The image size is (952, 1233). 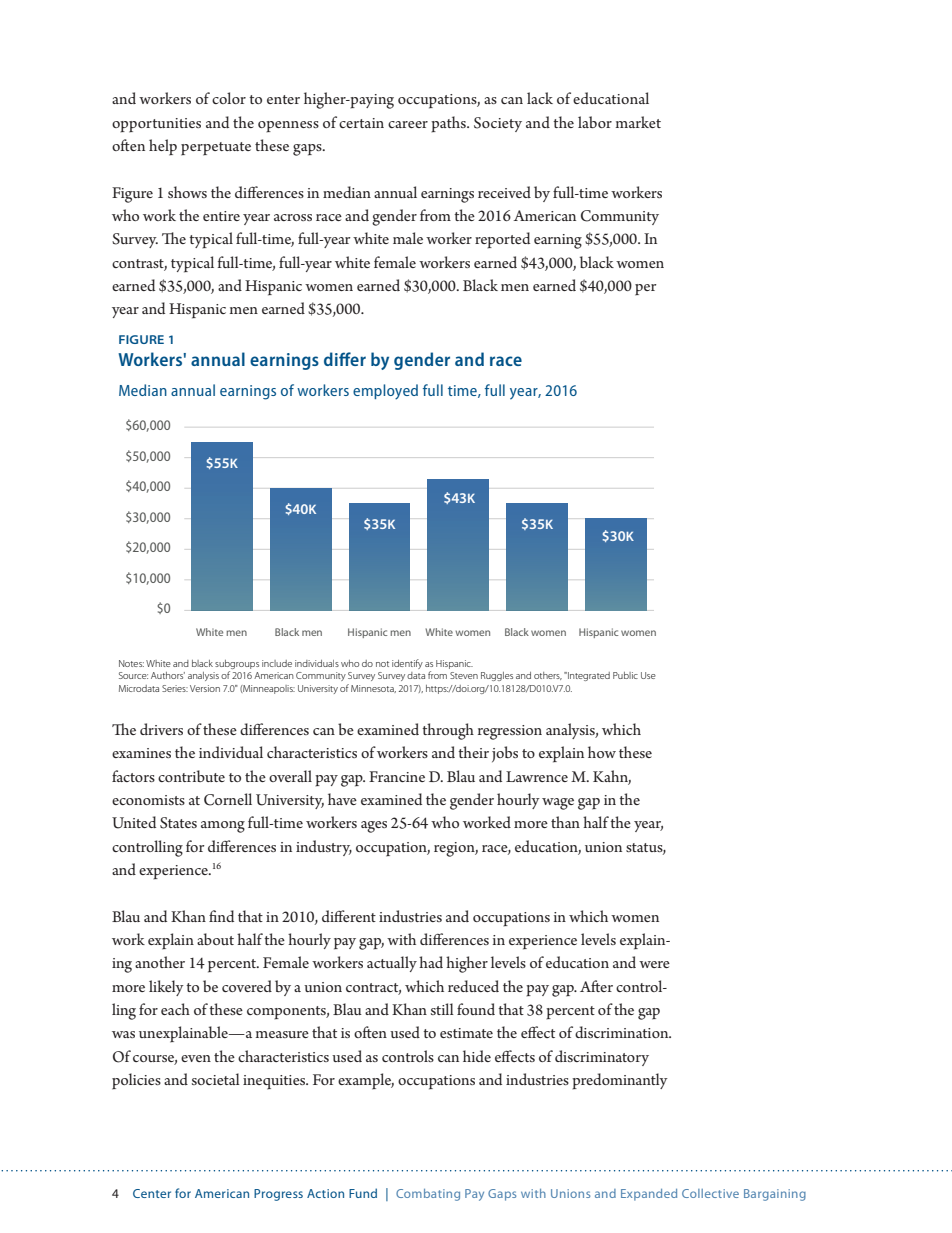 What do you see at coordinates (502, 240) in the screenshot?
I see `reported` at bounding box center [502, 240].
